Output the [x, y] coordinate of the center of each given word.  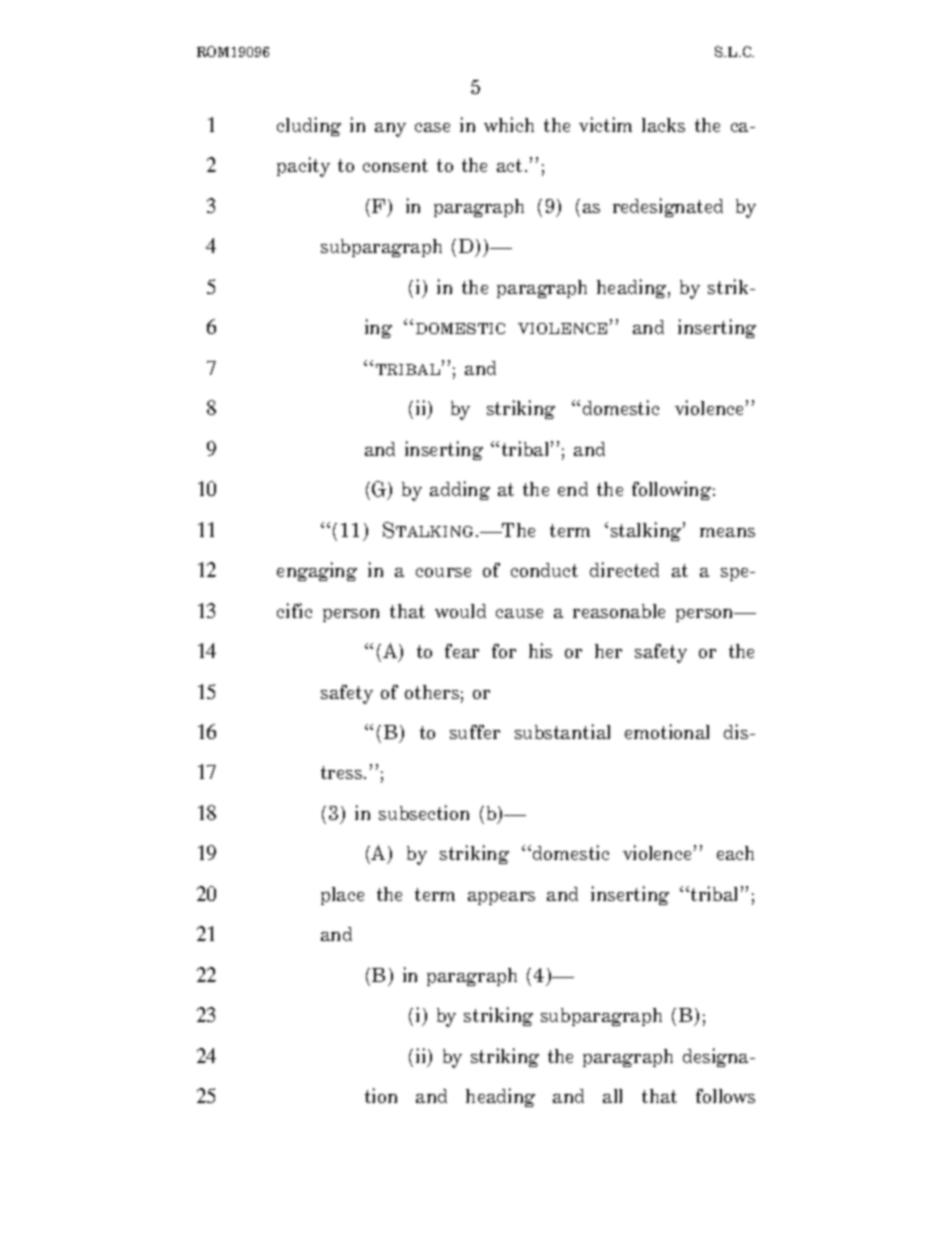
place [342, 896]
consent [395, 165]
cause [519, 613]
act [509, 165]
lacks [663, 125]
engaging [317, 571]
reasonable [619, 611]
